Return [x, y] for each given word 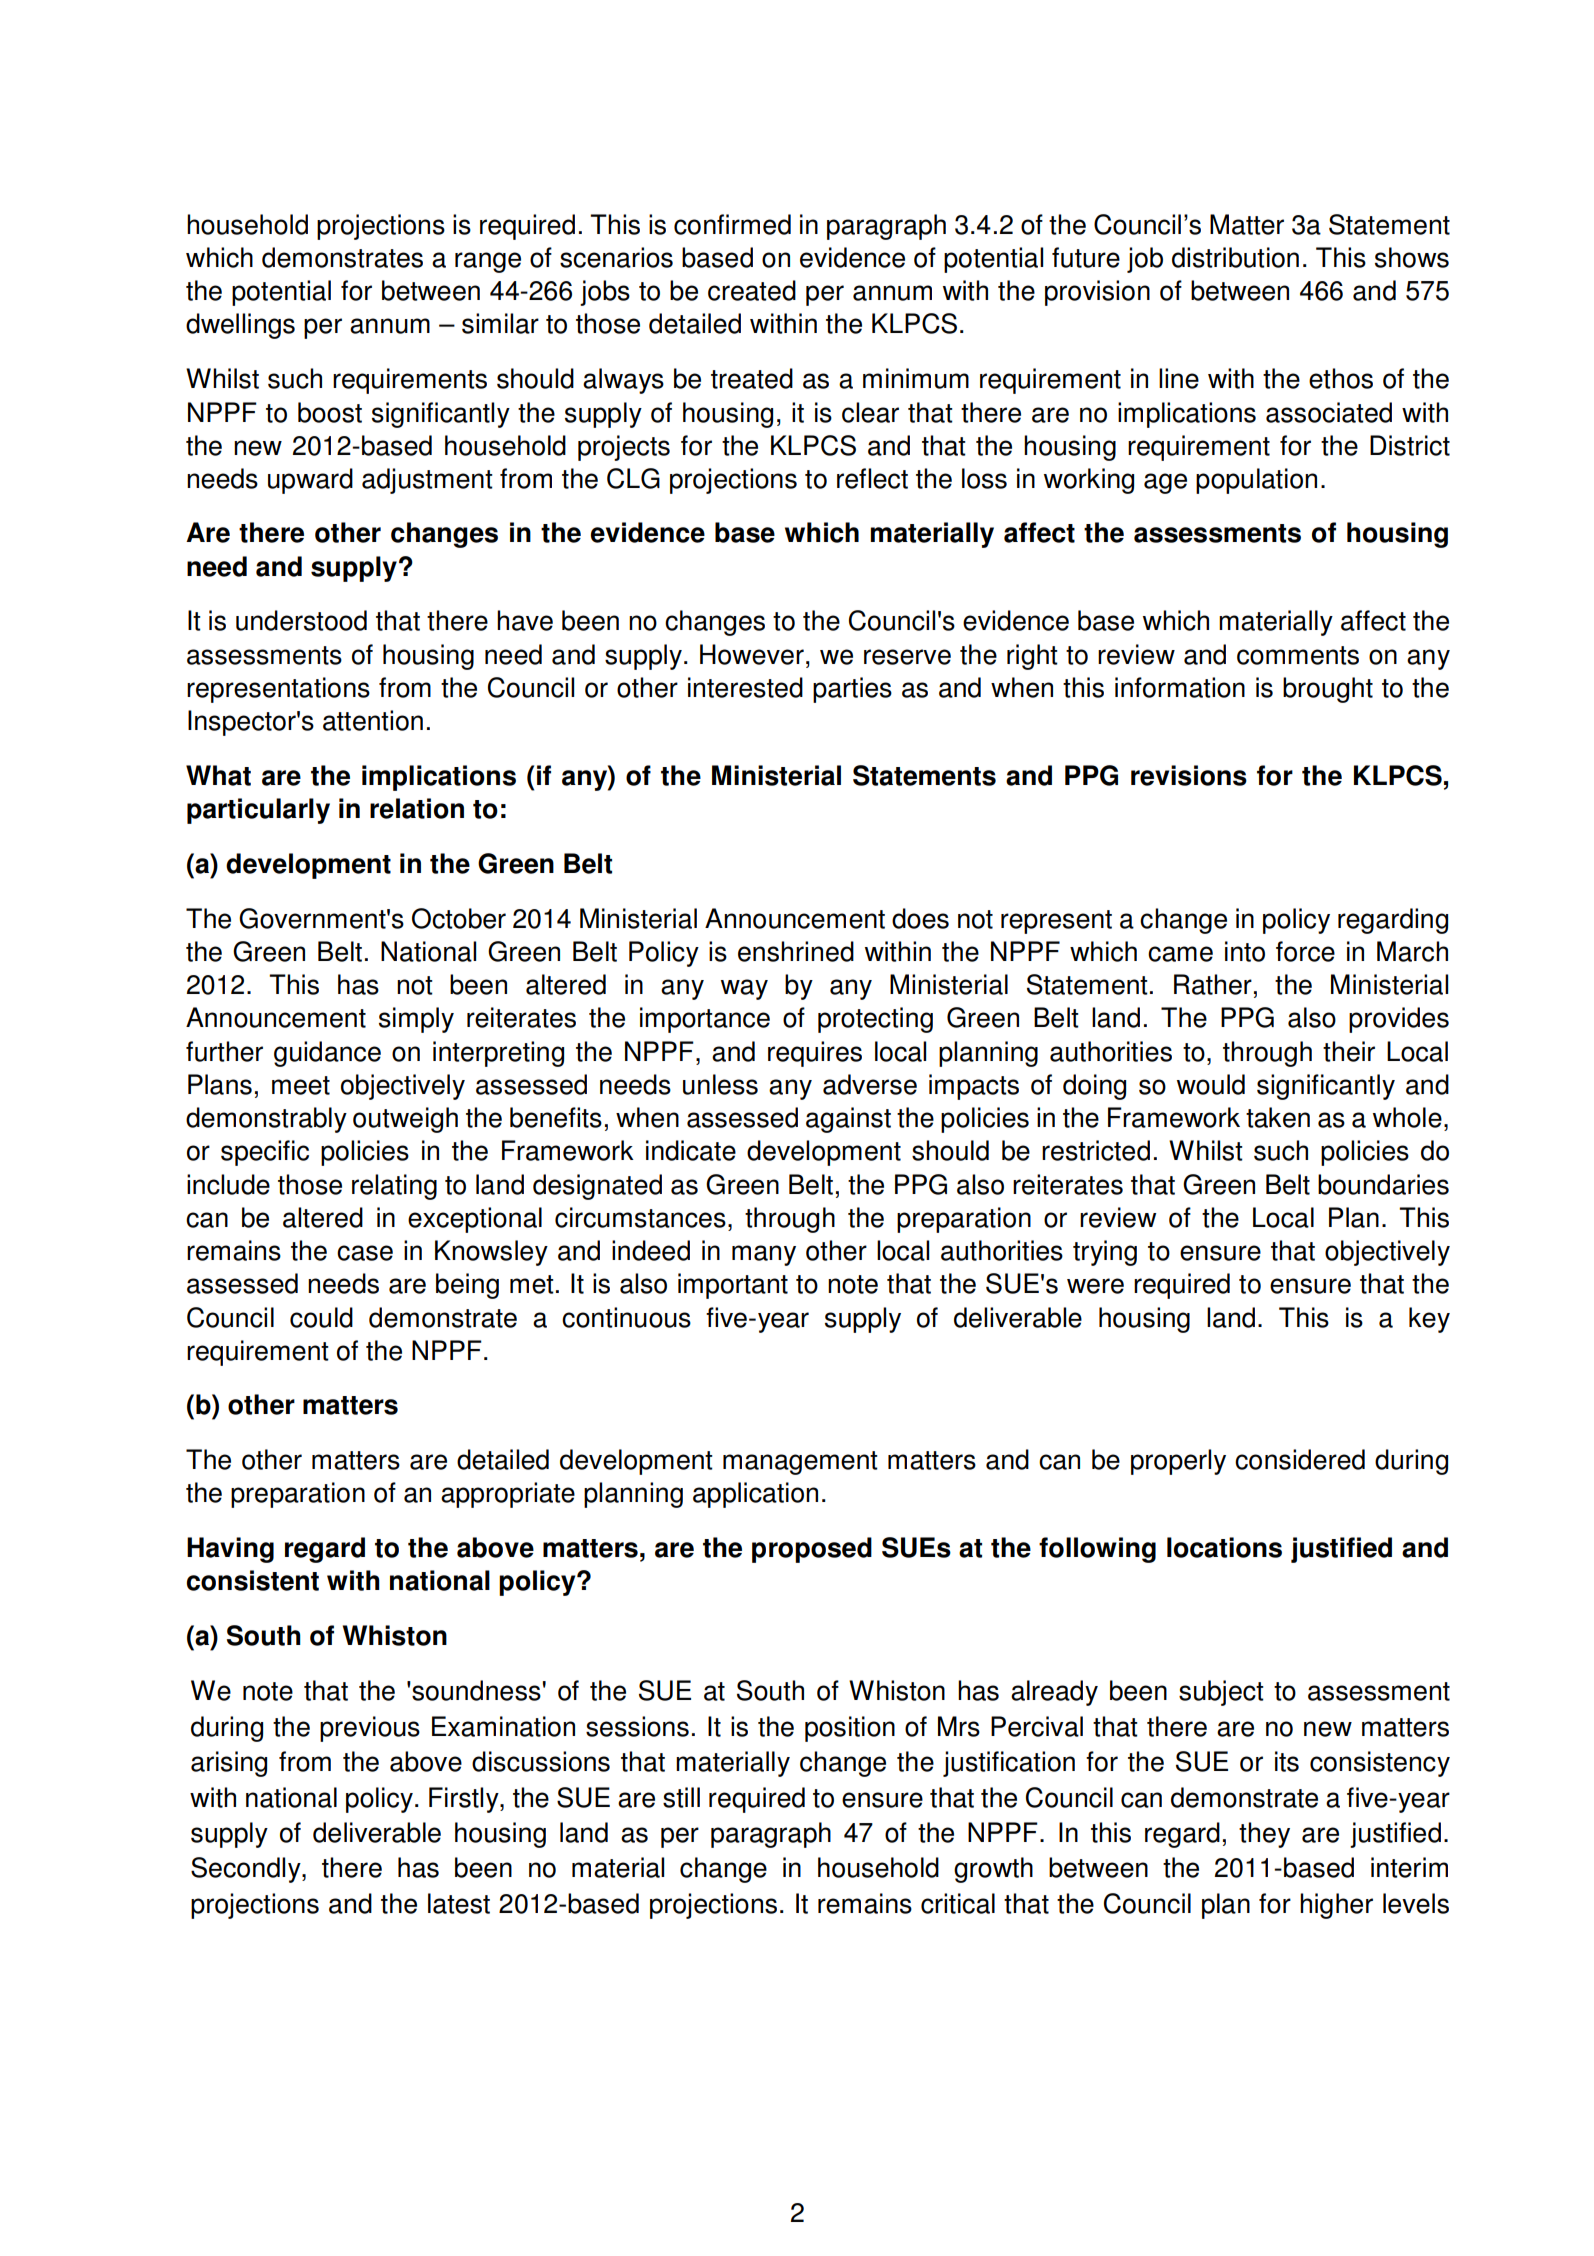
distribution [1235, 257]
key [1429, 1320]
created [752, 290]
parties [852, 690]
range [488, 262]
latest [459, 1903]
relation [417, 808]
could [321, 1317]
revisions [1189, 775]
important [733, 1286]
